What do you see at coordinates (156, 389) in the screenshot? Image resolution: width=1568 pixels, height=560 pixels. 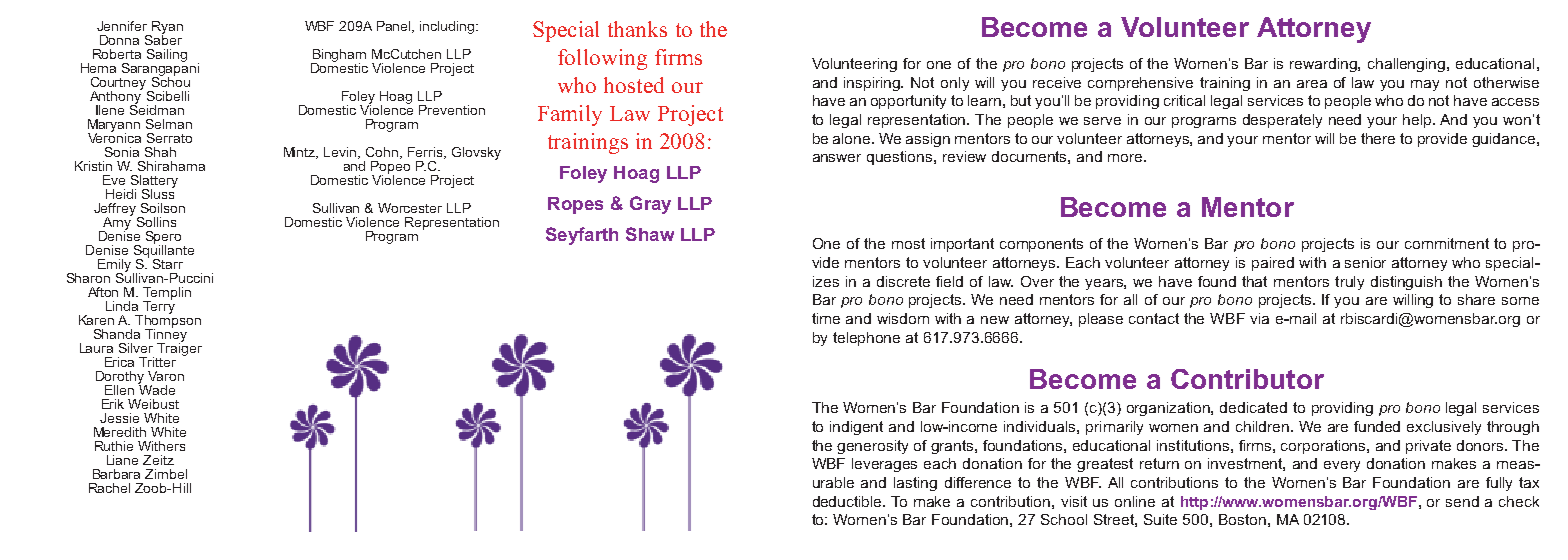 I see `Wade` at bounding box center [156, 389].
